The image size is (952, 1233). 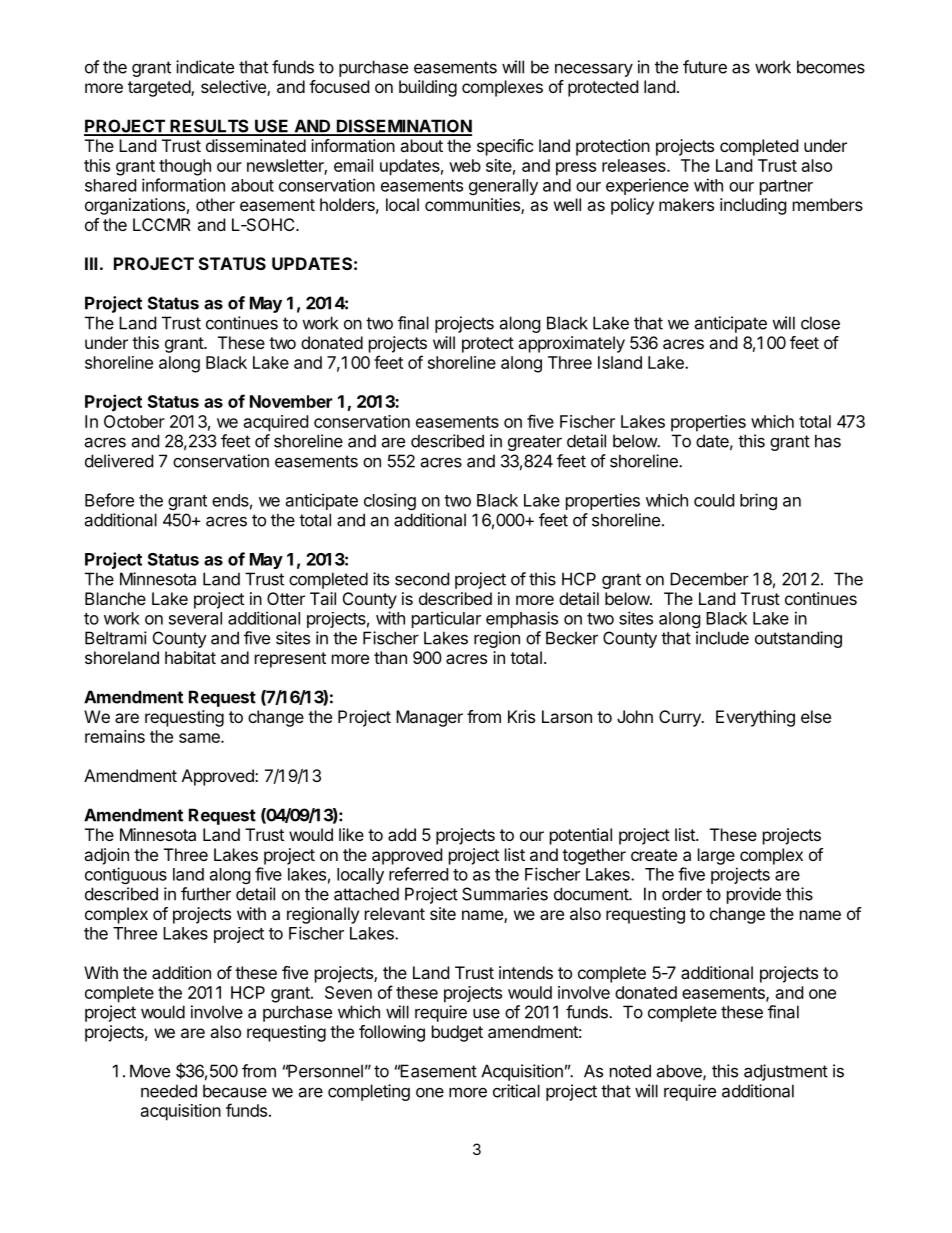 I want to click on closing, so click(x=390, y=501).
